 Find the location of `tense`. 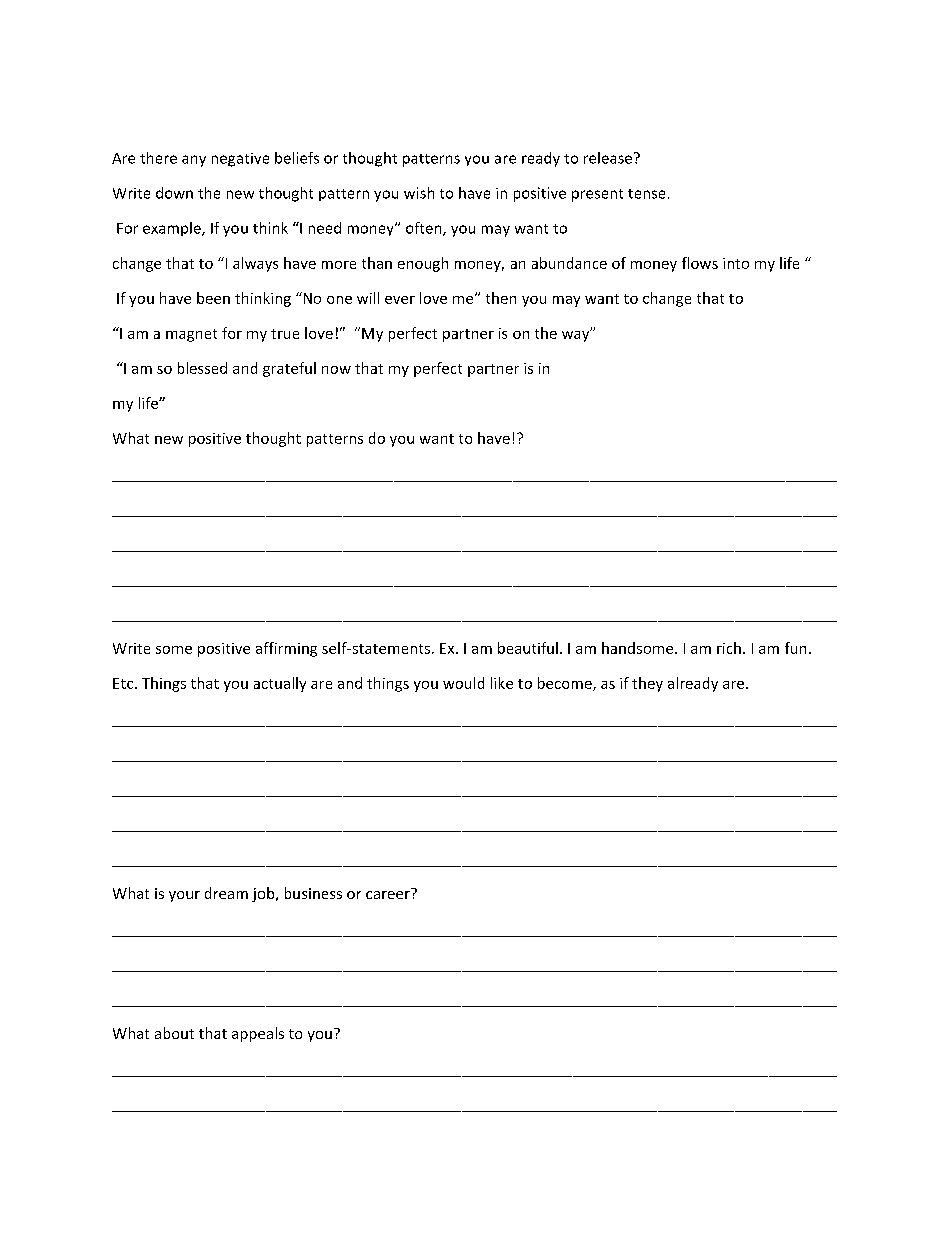

tense is located at coordinates (646, 194).
